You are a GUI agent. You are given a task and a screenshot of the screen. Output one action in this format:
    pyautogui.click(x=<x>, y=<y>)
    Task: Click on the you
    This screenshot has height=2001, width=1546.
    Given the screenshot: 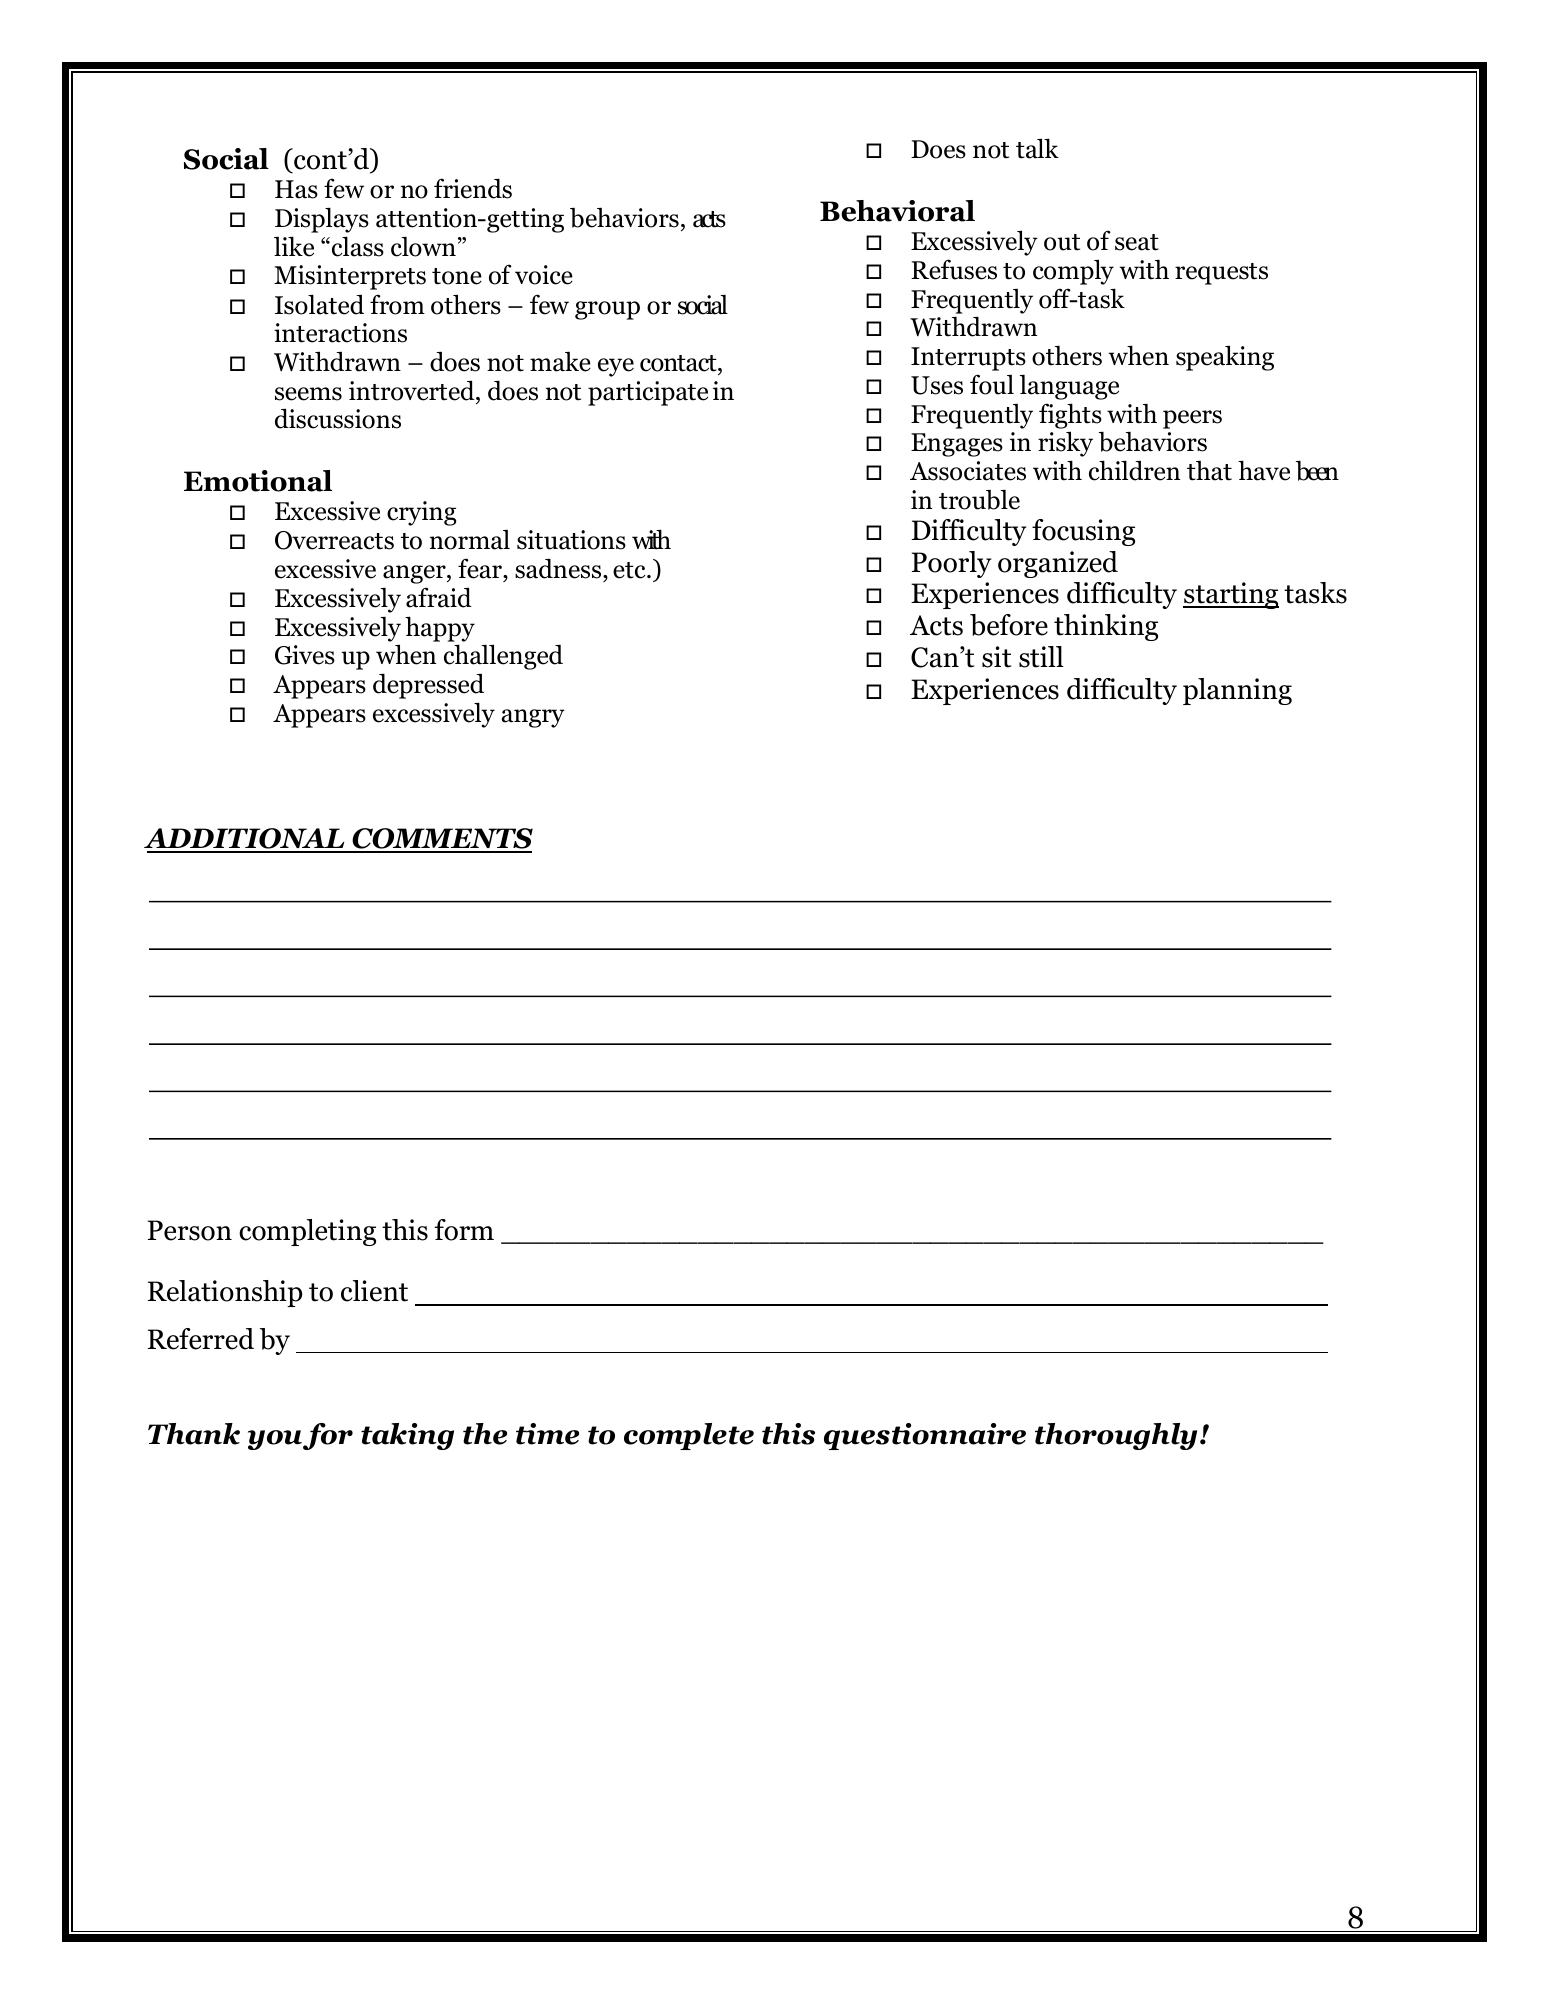 What is the action you would take?
    pyautogui.click(x=275, y=1440)
